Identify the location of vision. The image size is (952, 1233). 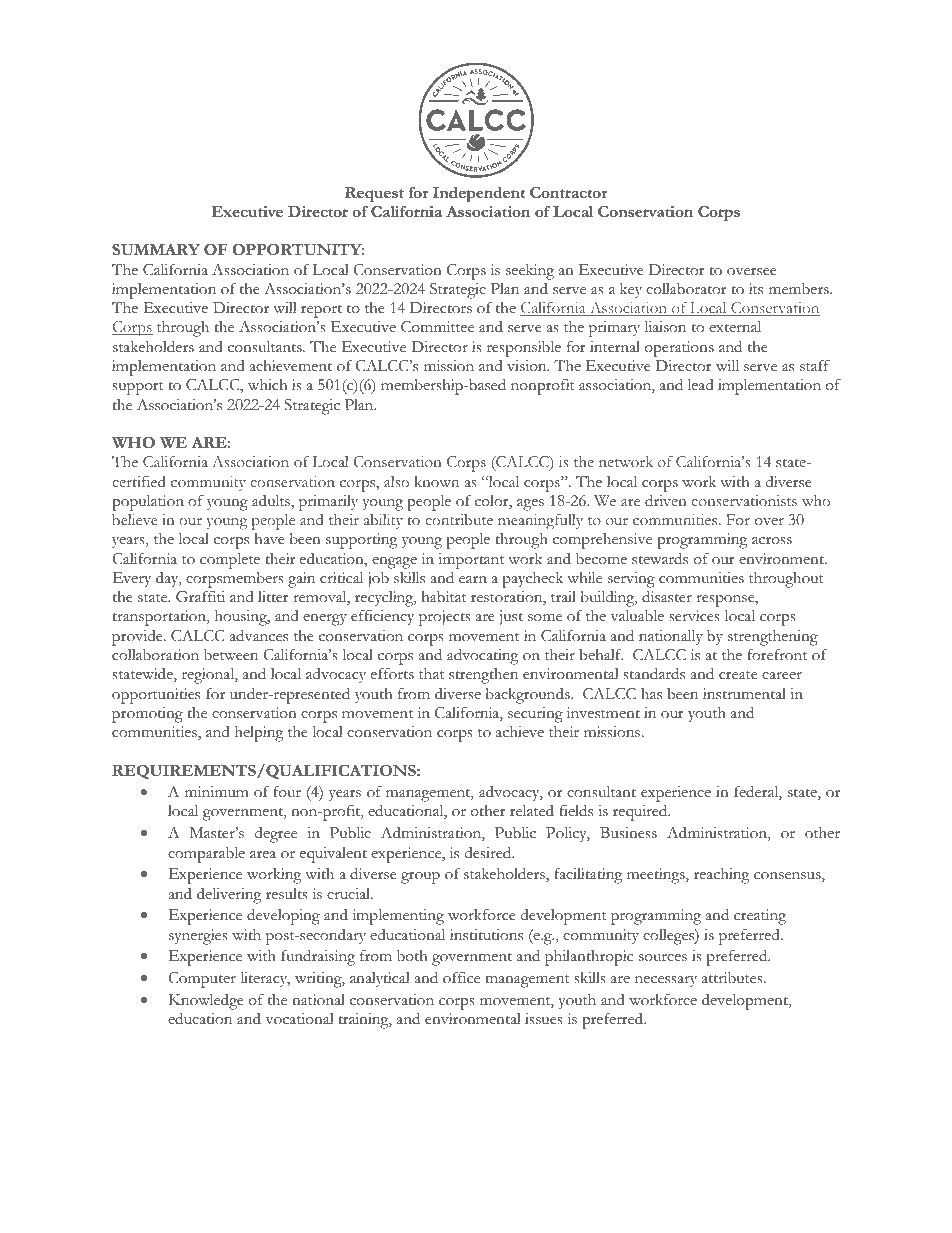
(528, 366).
